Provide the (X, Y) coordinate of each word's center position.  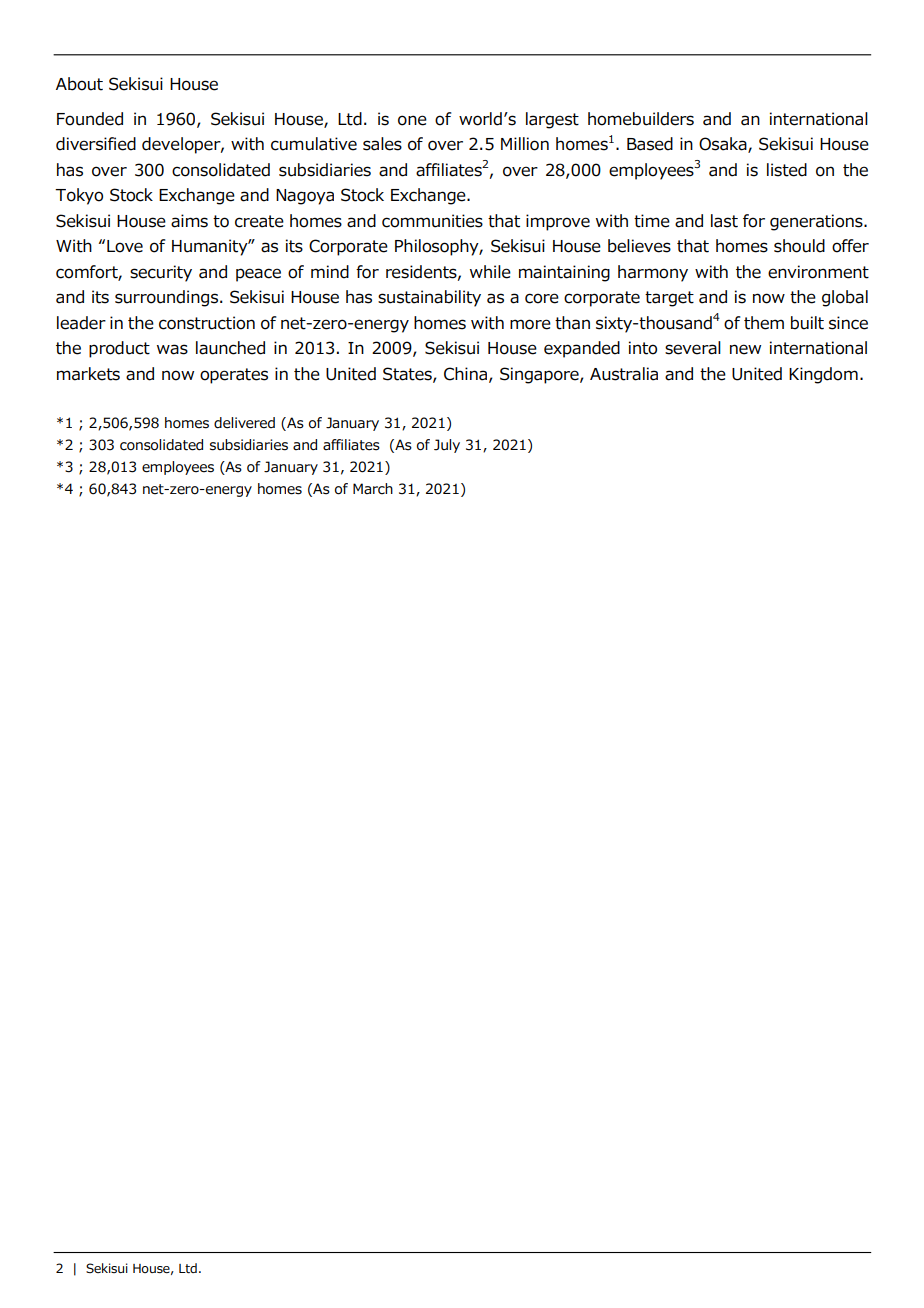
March (373, 489)
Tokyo (79, 196)
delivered (244, 423)
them (764, 323)
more (530, 324)
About (79, 84)
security (161, 273)
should (799, 246)
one (412, 120)
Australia (624, 374)
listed (787, 170)
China (465, 374)
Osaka (724, 145)
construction (207, 323)
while (490, 272)
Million (525, 144)
